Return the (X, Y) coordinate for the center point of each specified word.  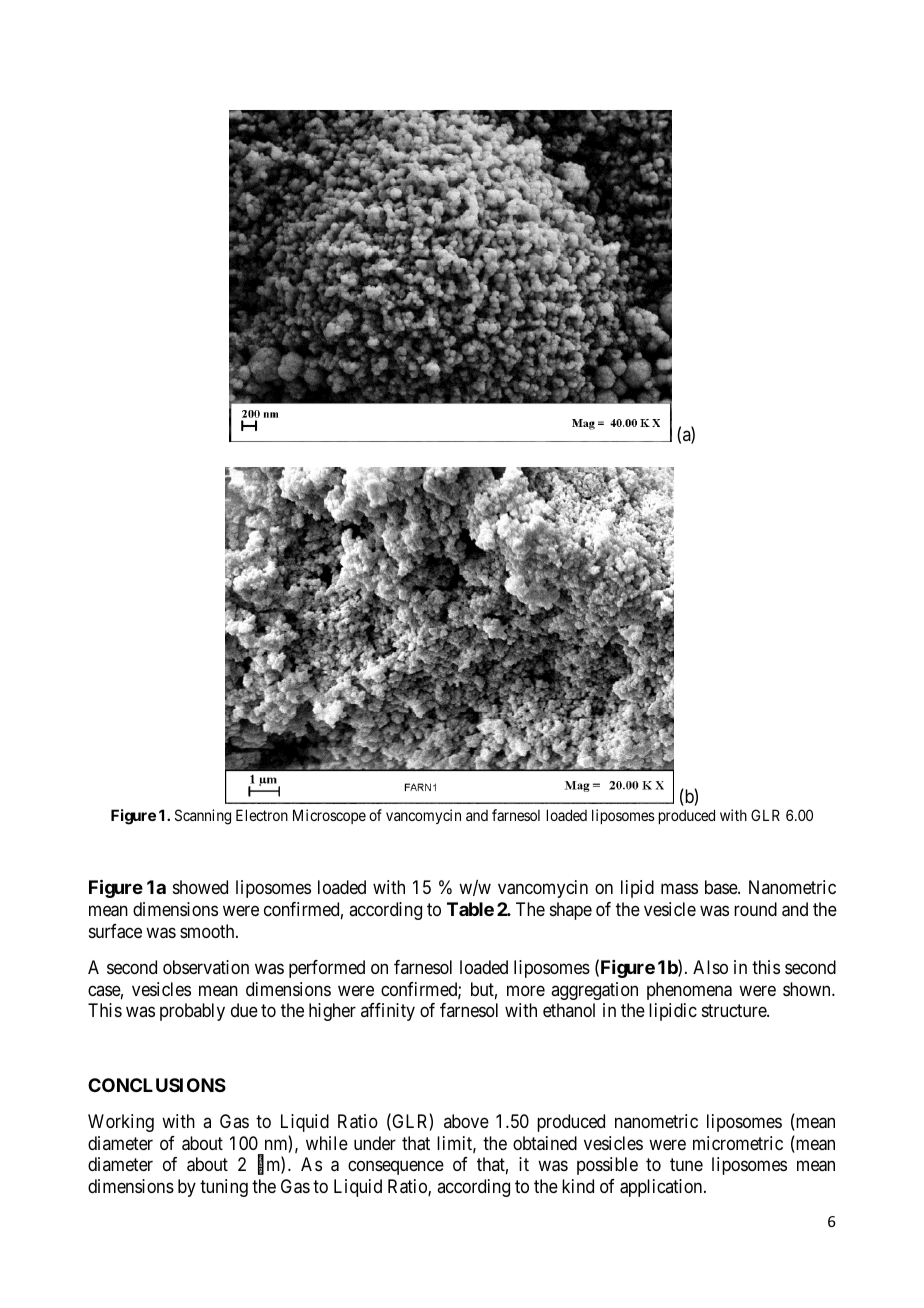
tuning (224, 1188)
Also (710, 967)
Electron (262, 815)
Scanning (203, 817)
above (466, 1121)
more (526, 990)
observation (206, 967)
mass (679, 889)
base (722, 887)
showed (200, 887)
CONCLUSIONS (157, 1085)
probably (192, 1012)
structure (735, 1011)
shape (571, 911)
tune (686, 1164)
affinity (388, 1012)
